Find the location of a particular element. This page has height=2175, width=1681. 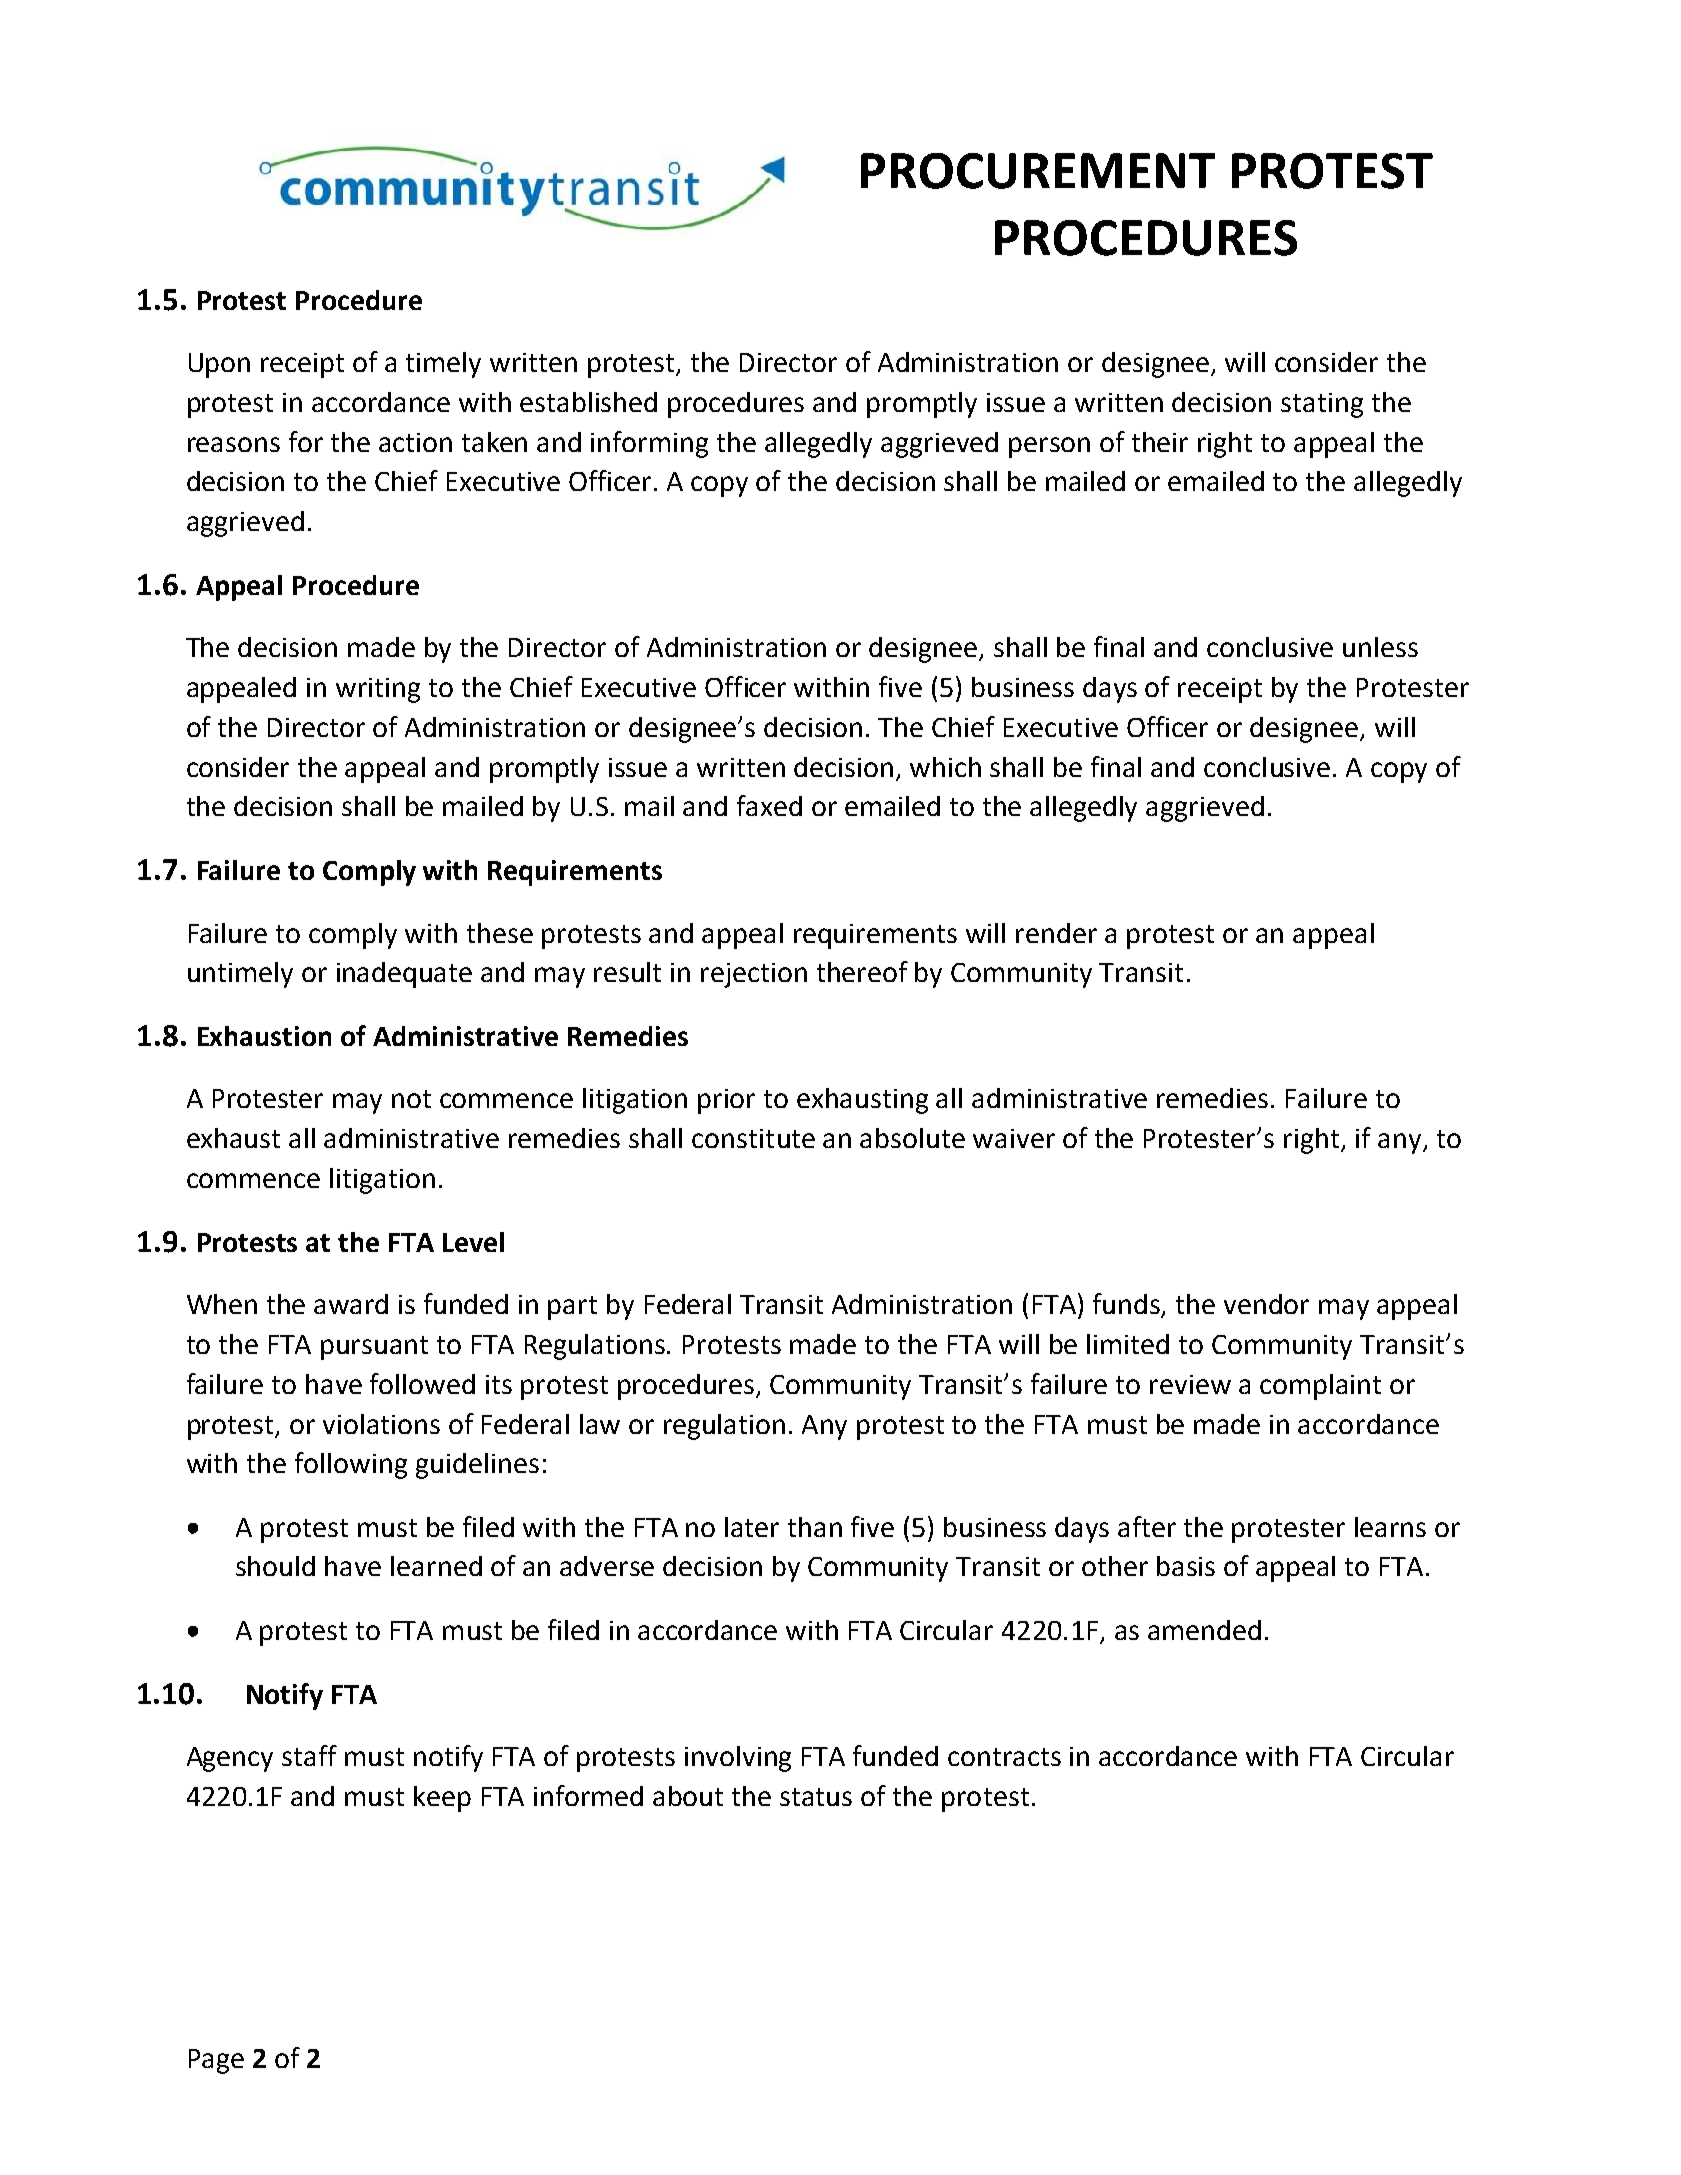

constitute is located at coordinates (753, 1138).
